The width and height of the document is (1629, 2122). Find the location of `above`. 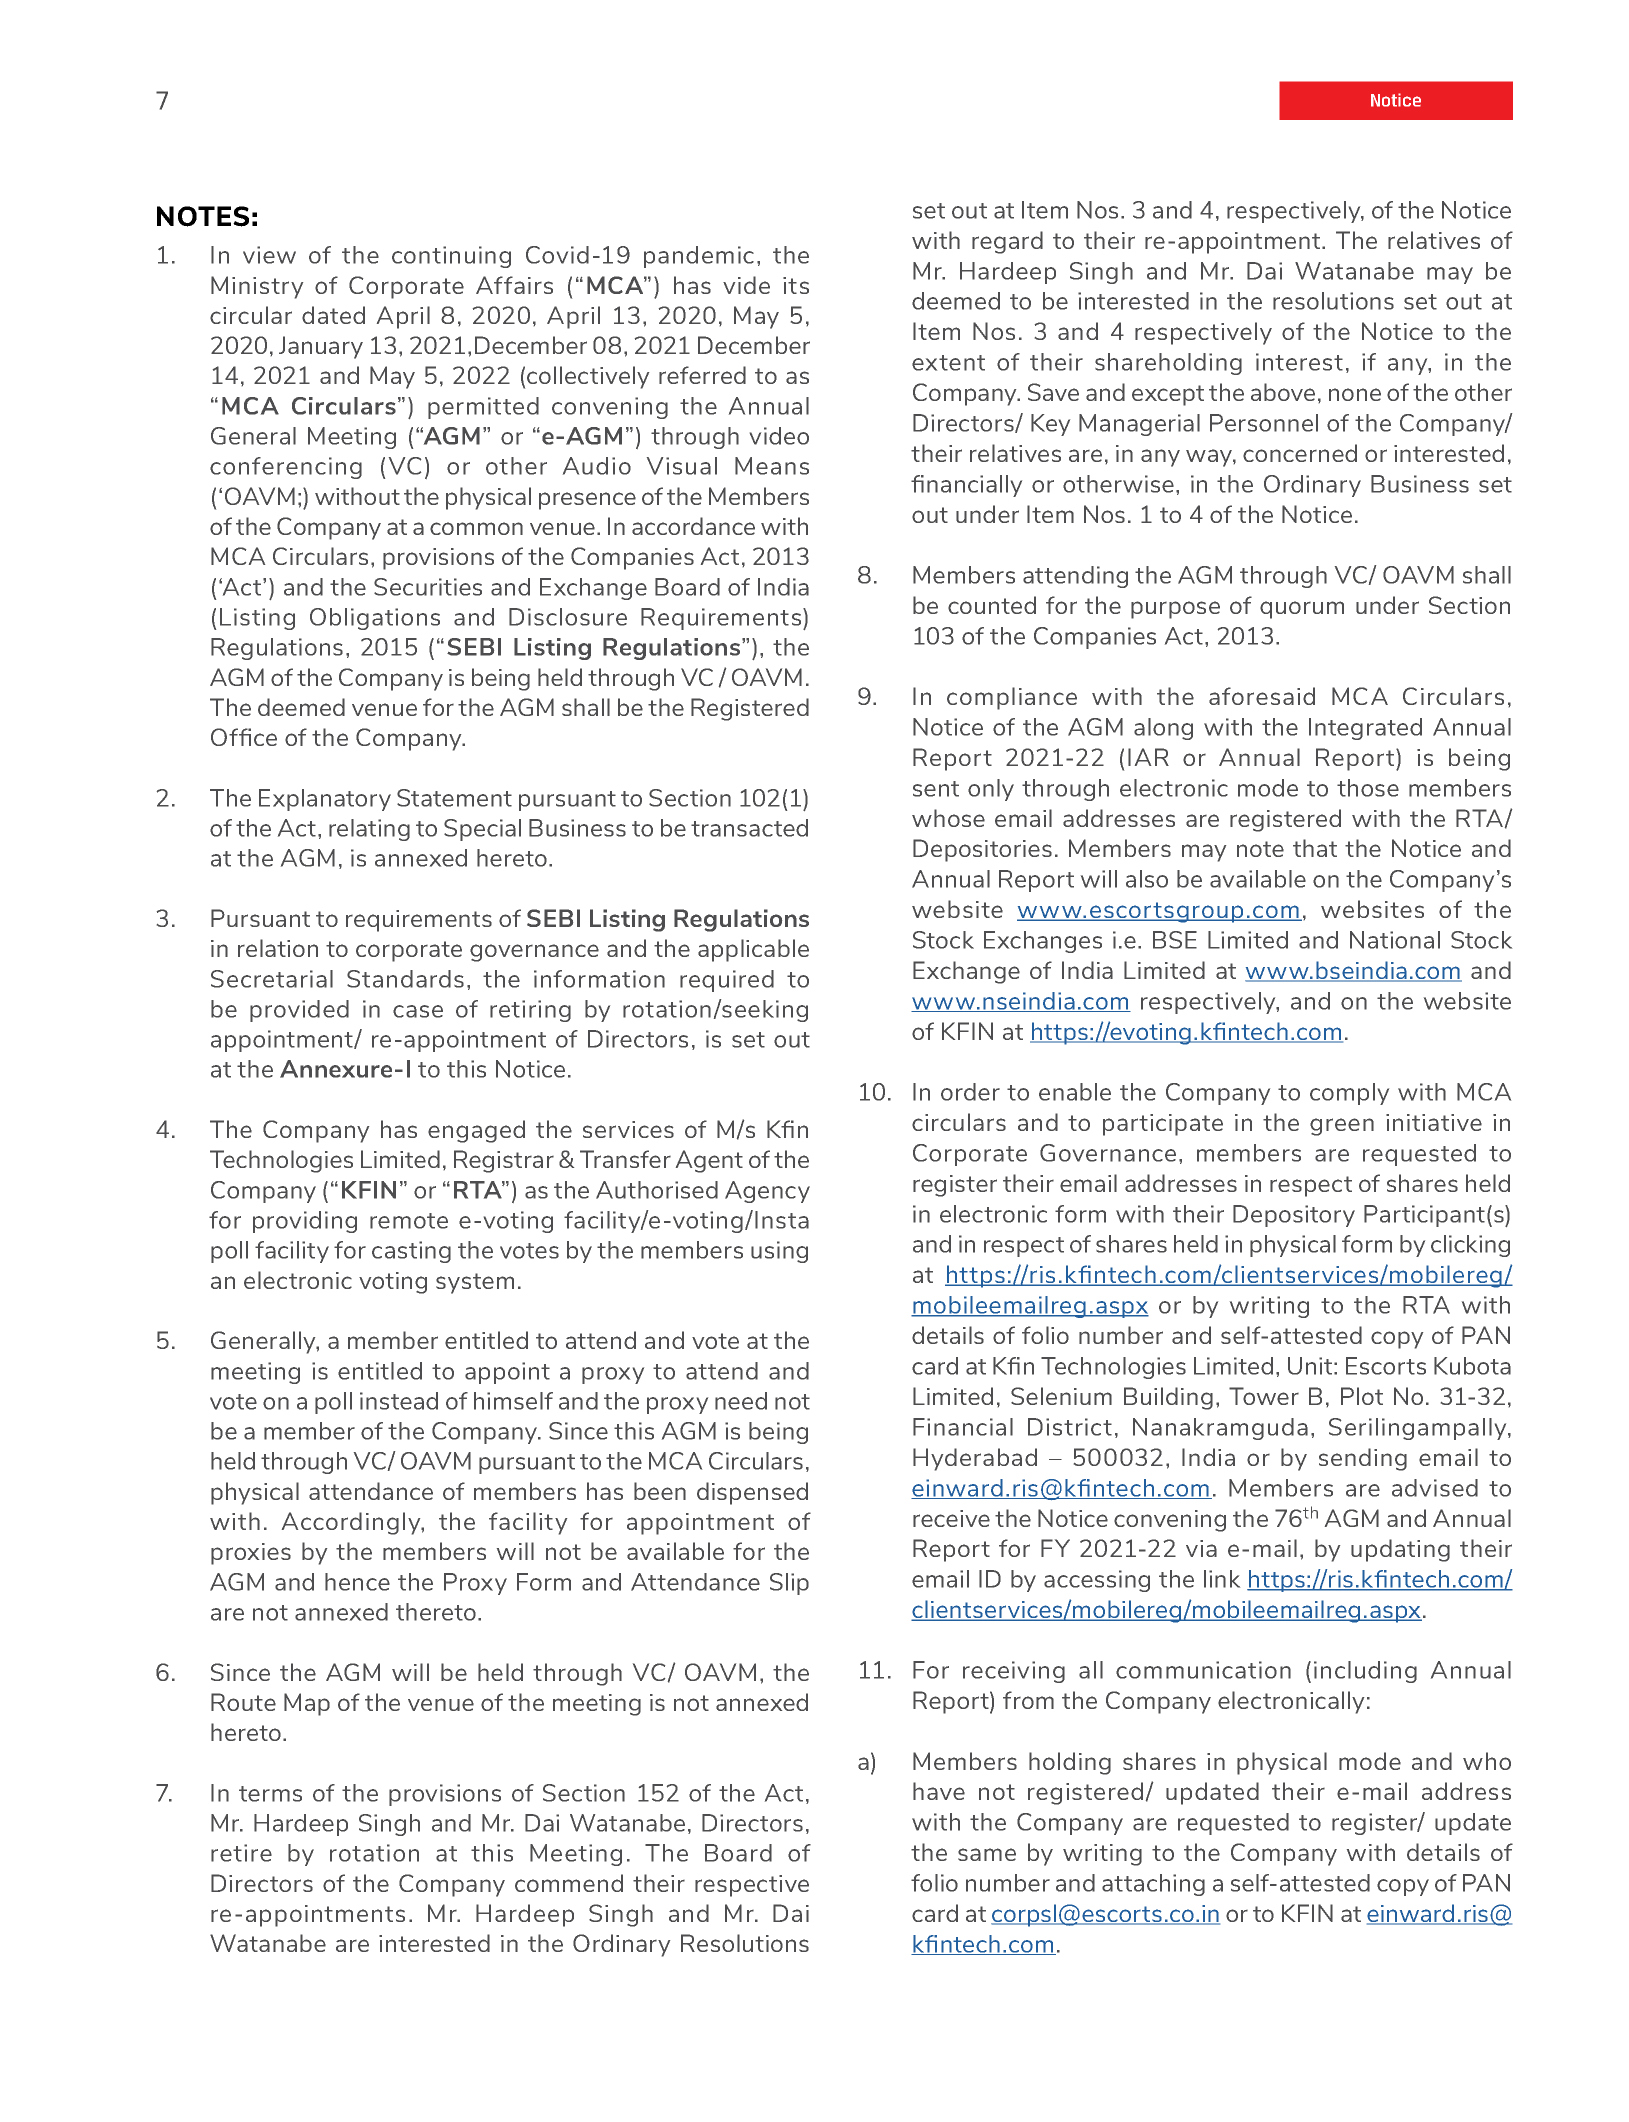

above is located at coordinates (1283, 392).
